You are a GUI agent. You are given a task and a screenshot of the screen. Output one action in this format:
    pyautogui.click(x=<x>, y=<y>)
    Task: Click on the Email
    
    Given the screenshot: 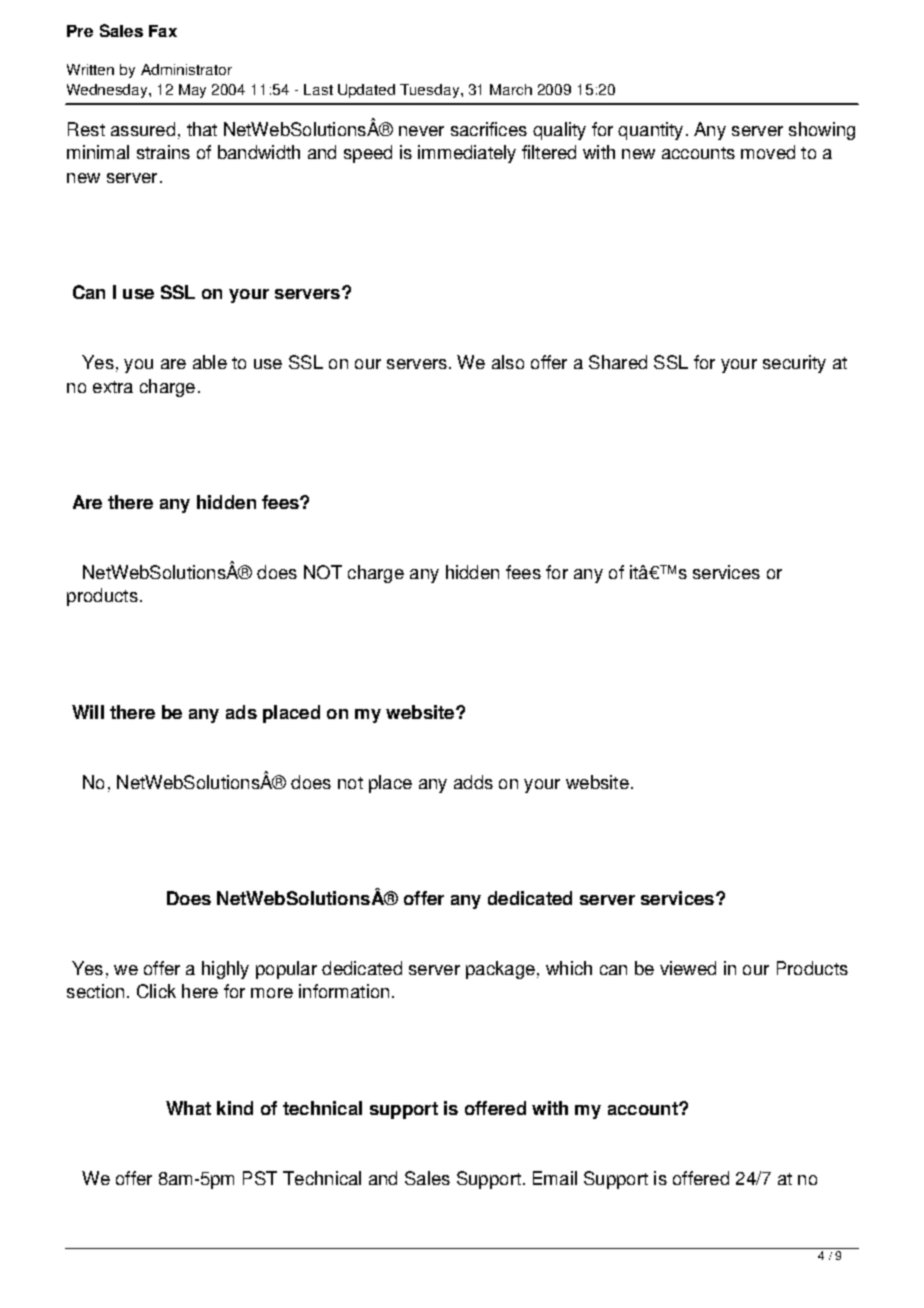 What is the action you would take?
    pyautogui.click(x=555, y=1178)
